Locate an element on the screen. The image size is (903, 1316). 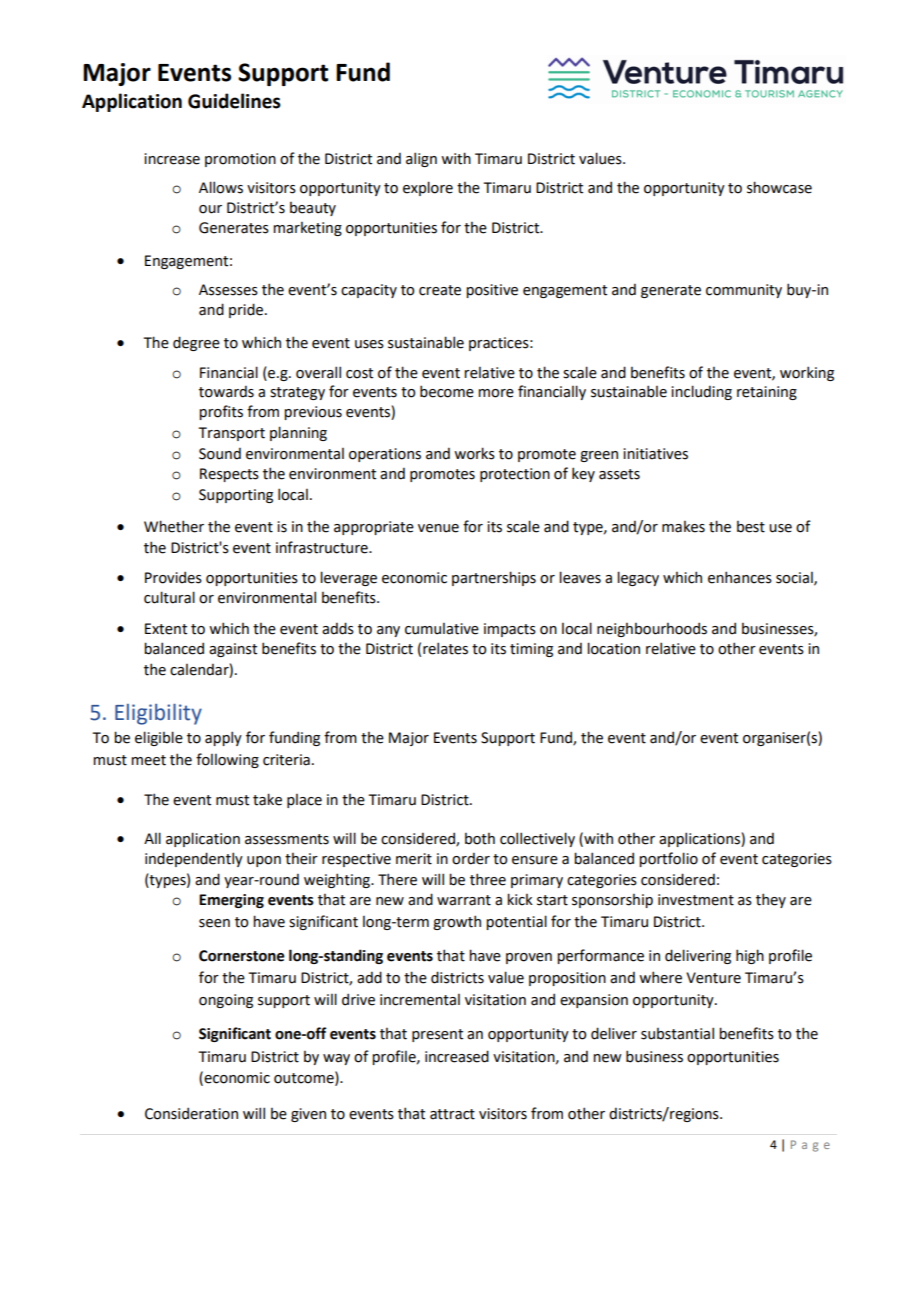
align is located at coordinates (421, 159).
